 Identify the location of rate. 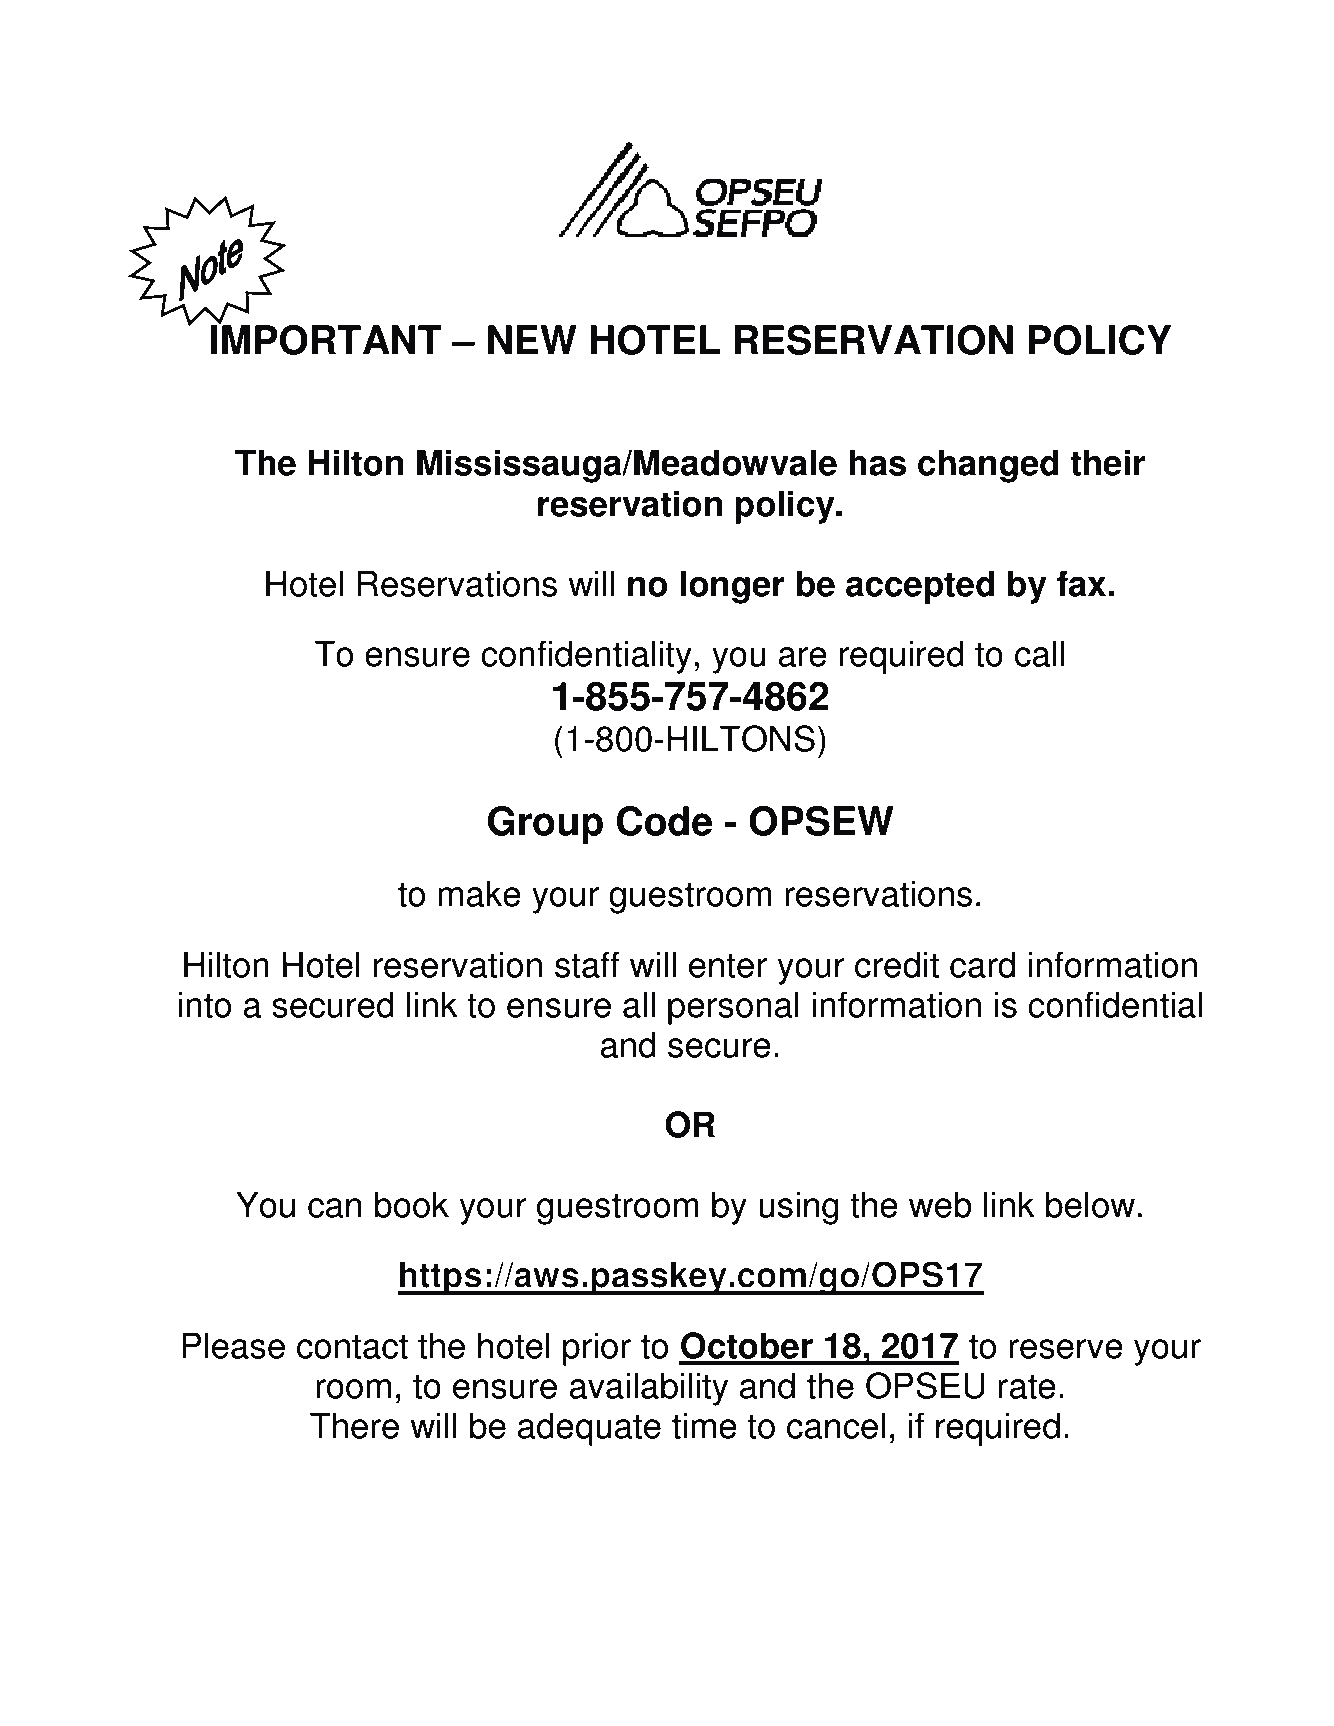
(1027, 1386).
